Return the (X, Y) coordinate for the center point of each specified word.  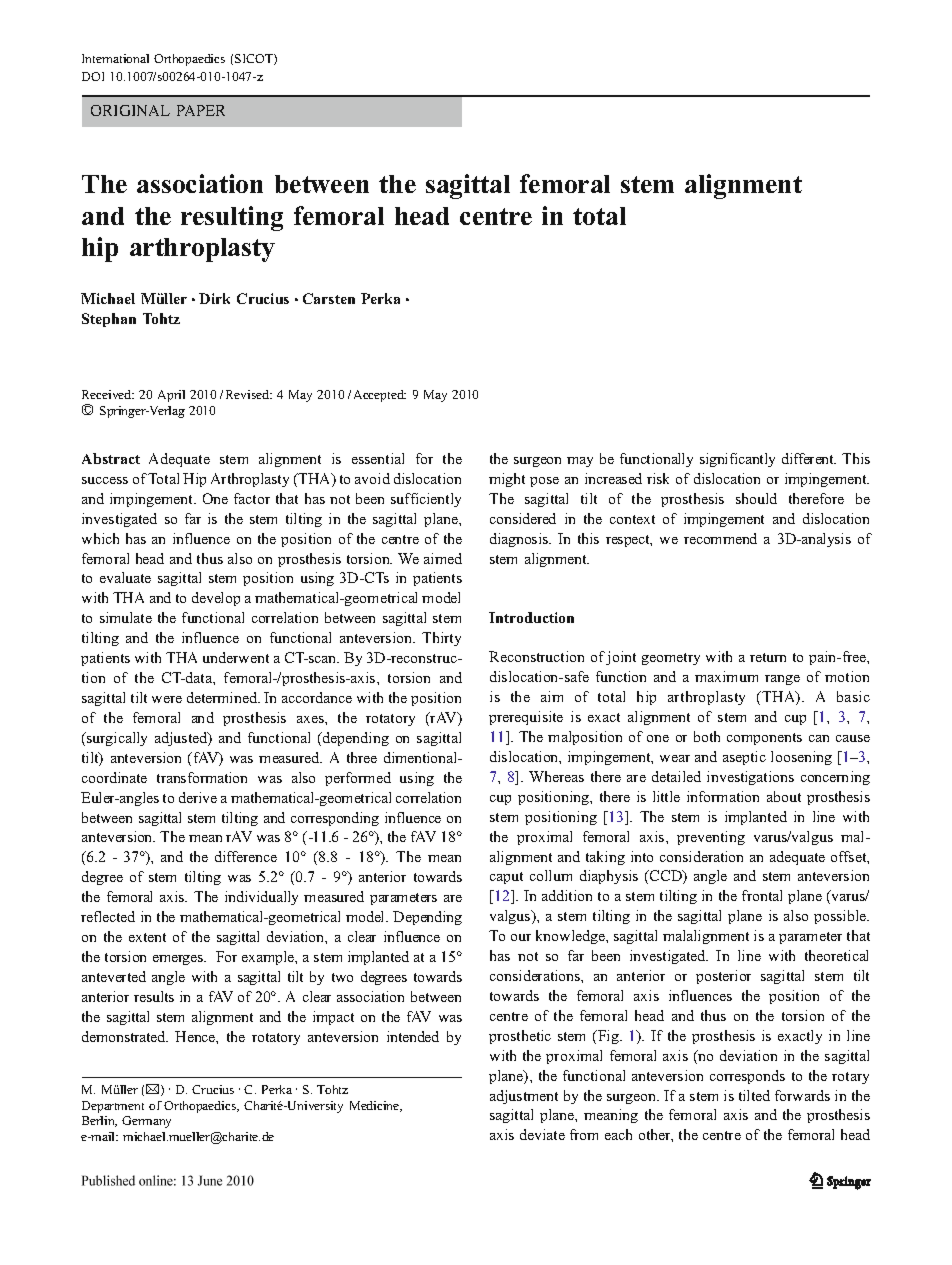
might (507, 480)
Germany (146, 1122)
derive (198, 797)
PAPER (201, 110)
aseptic (744, 758)
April (171, 396)
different (809, 458)
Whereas (556, 776)
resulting (232, 218)
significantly (737, 460)
